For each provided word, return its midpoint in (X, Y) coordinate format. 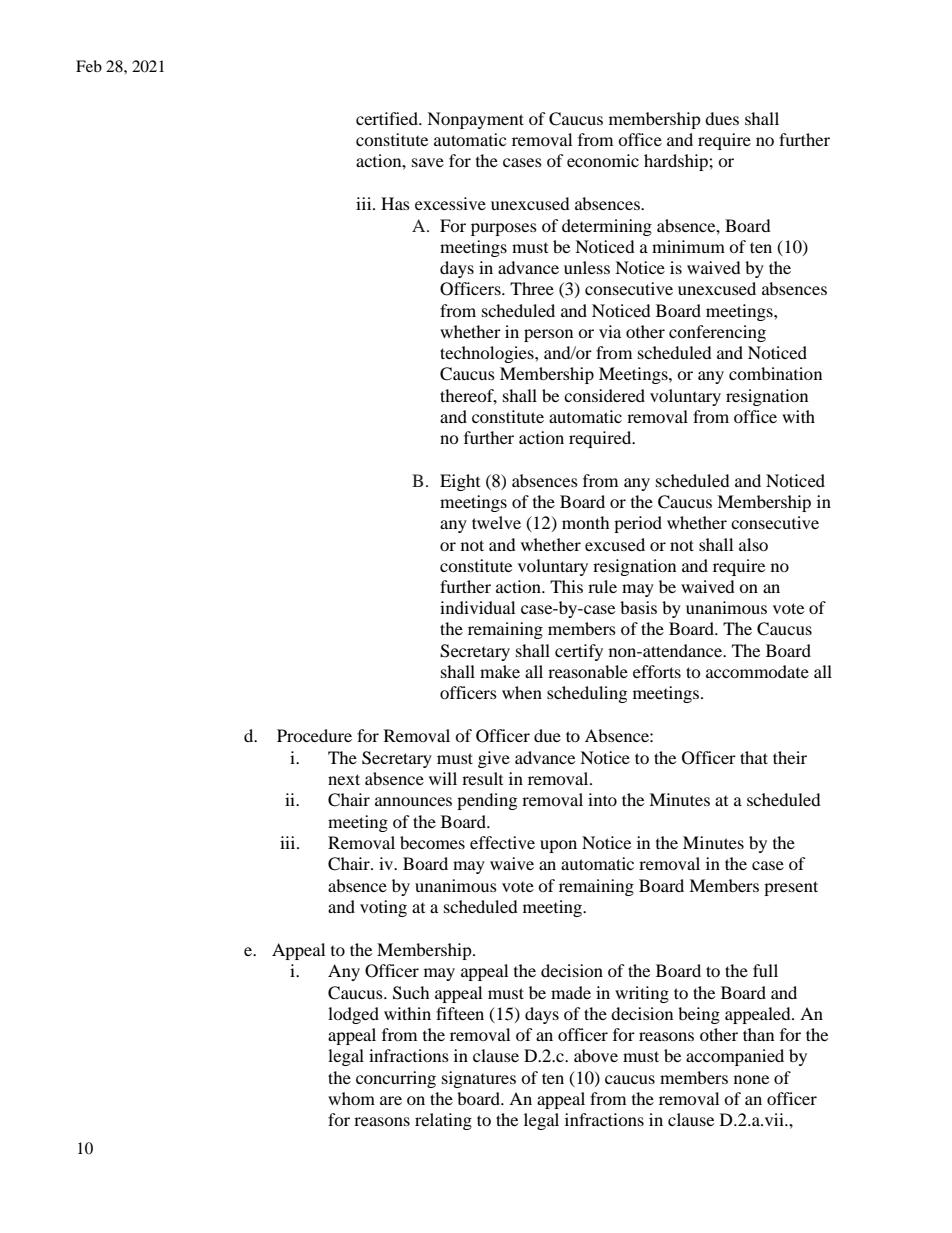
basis (638, 607)
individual (477, 607)
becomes (432, 842)
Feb (89, 66)
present (791, 888)
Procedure (314, 735)
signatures (479, 1079)
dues (722, 118)
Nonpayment (475, 120)
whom (351, 1098)
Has (395, 203)
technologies (488, 354)
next (344, 779)
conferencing (717, 333)
